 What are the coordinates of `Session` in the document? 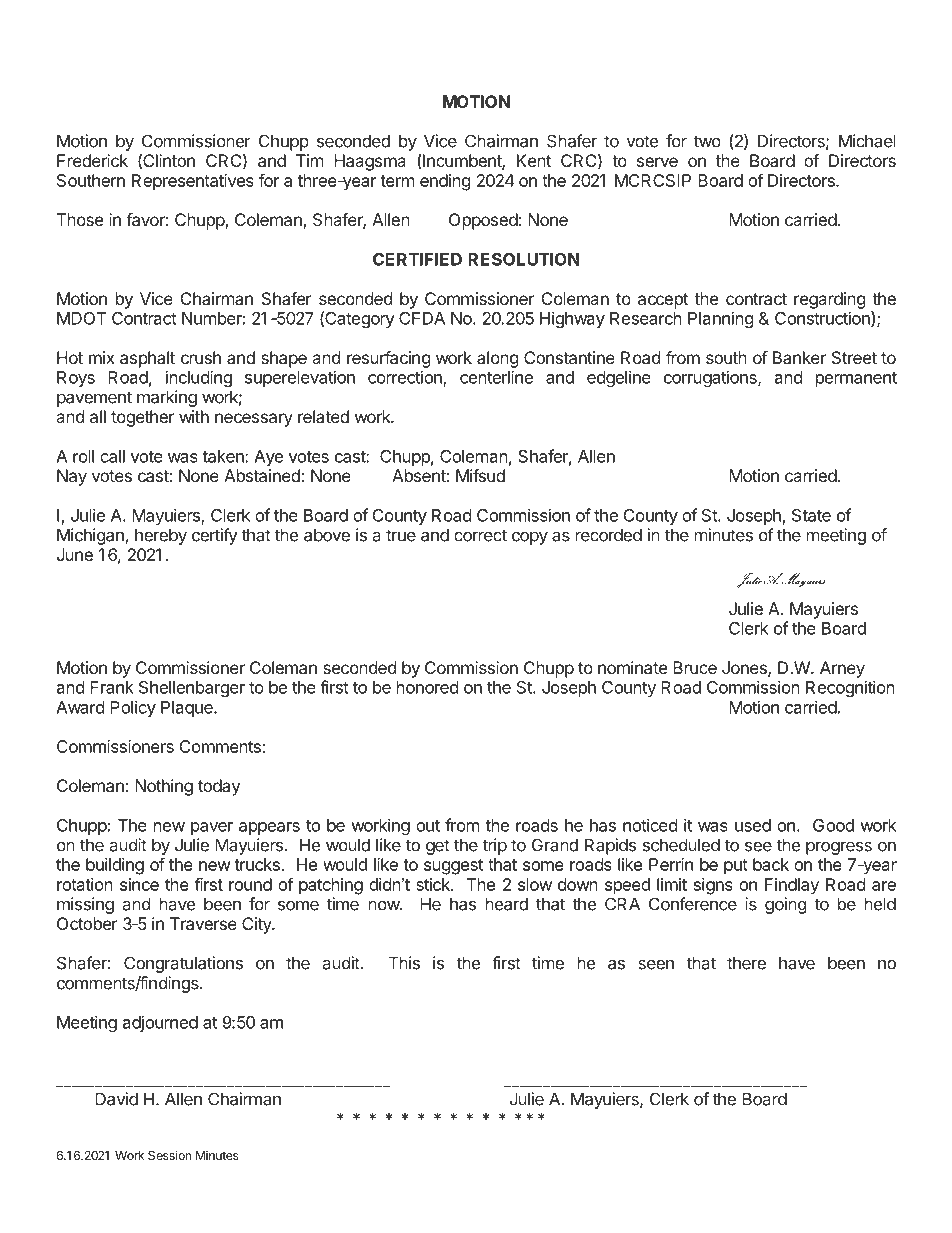 It's located at (169, 1155).
